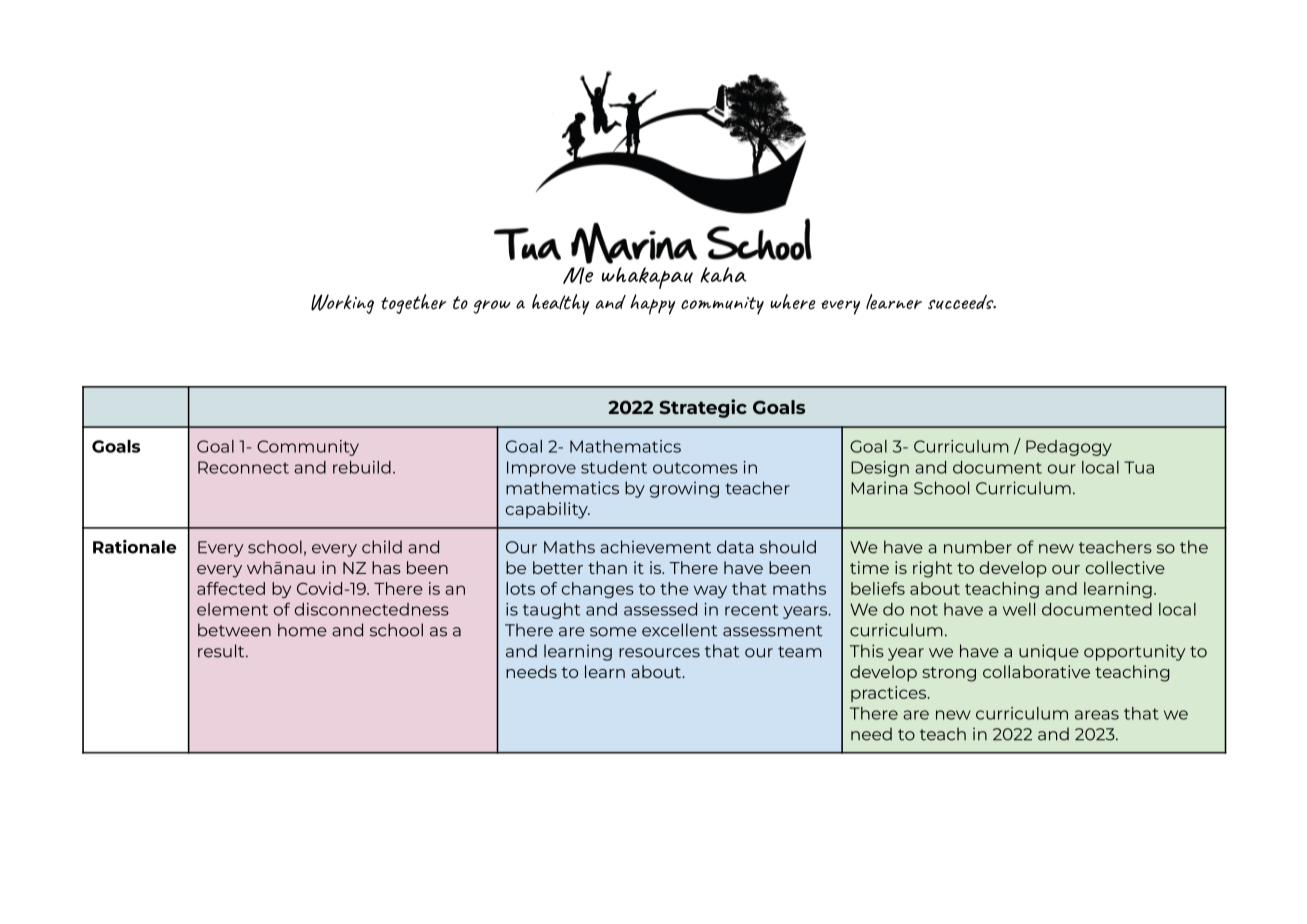 The width and height of the screenshot is (1307, 924). What do you see at coordinates (1097, 715) in the screenshot?
I see `areas` at bounding box center [1097, 715].
